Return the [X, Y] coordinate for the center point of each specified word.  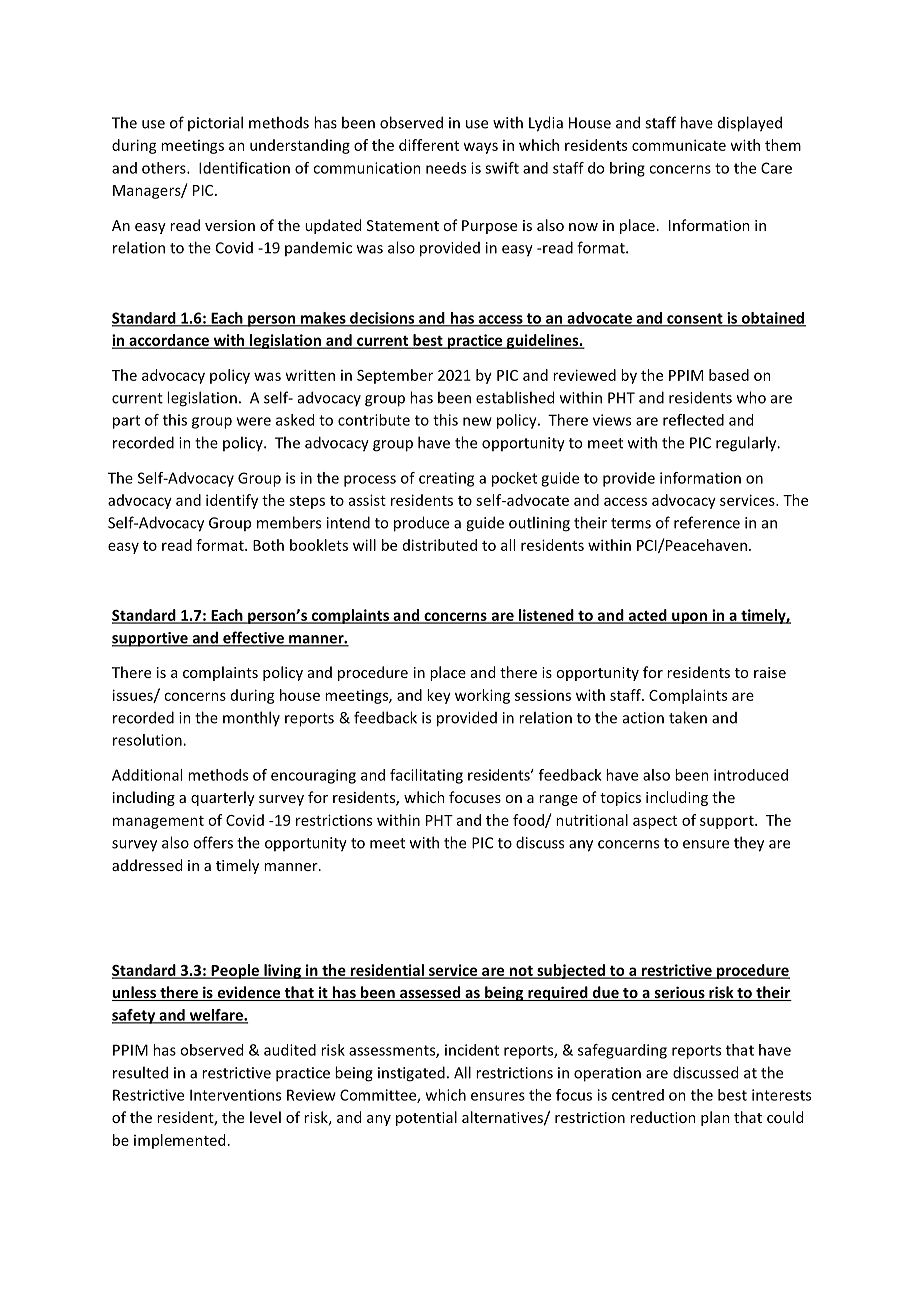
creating [446, 479]
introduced [751, 775]
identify [232, 501]
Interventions [235, 1095]
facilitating [426, 776]
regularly [747, 444]
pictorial [215, 123]
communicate [679, 145]
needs [446, 168]
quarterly [223, 798]
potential [426, 1118]
